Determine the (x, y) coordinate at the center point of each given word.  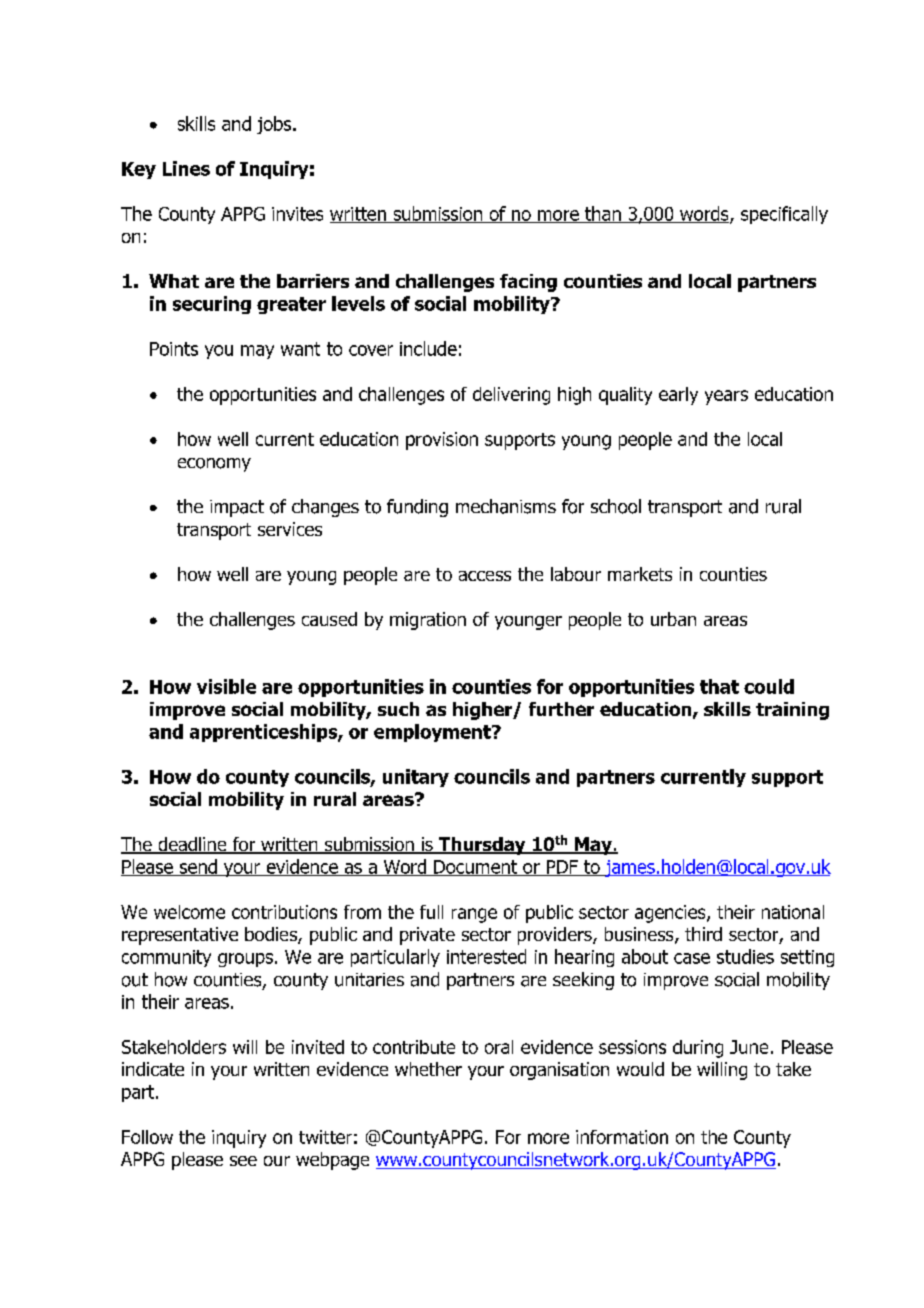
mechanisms (506, 506)
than (603, 214)
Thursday (482, 846)
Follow (147, 1137)
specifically (784, 215)
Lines (186, 168)
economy (214, 465)
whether (428, 1069)
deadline (192, 845)
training (792, 711)
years (726, 397)
